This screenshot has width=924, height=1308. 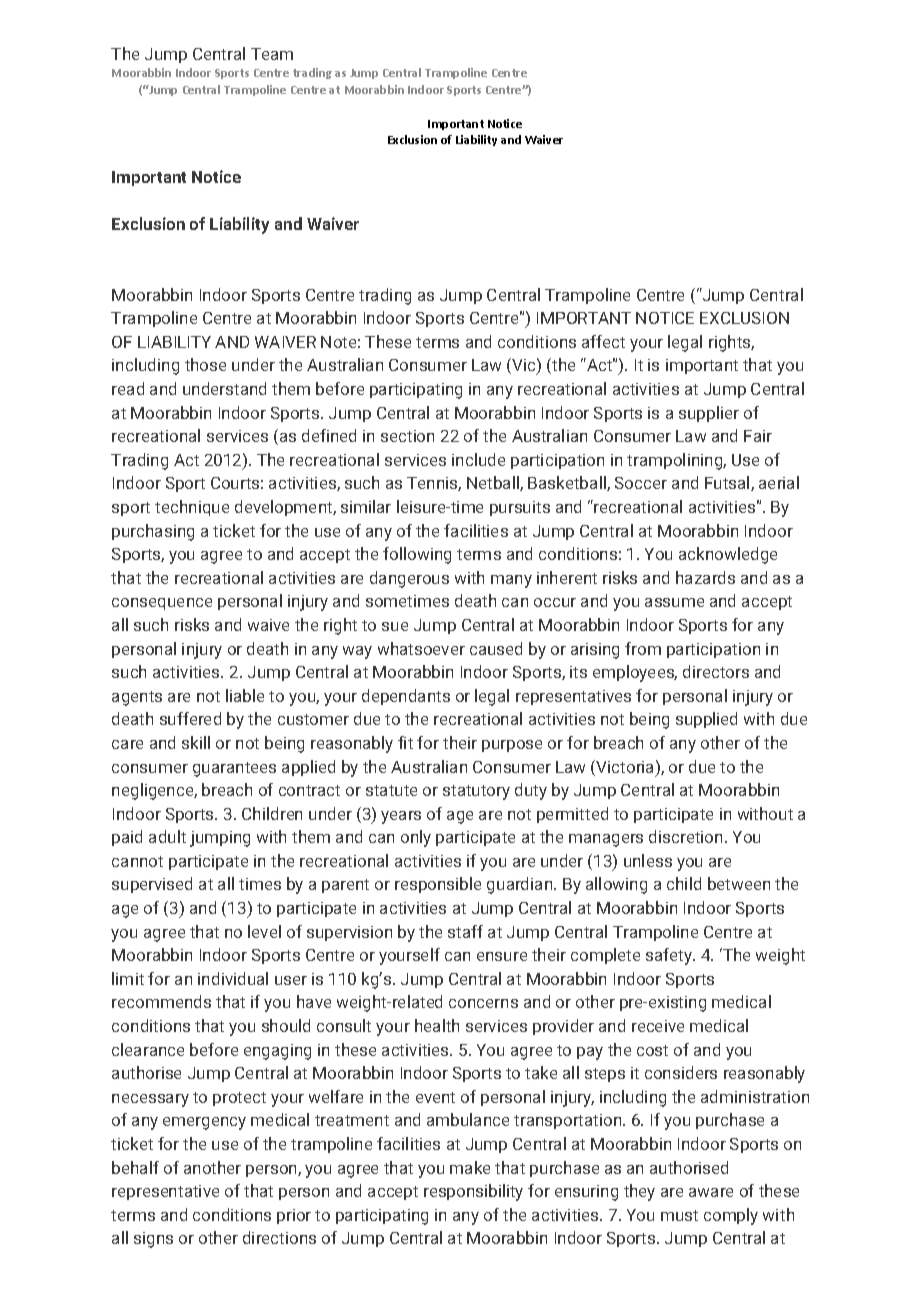 I want to click on whatsoever, so click(x=421, y=648).
